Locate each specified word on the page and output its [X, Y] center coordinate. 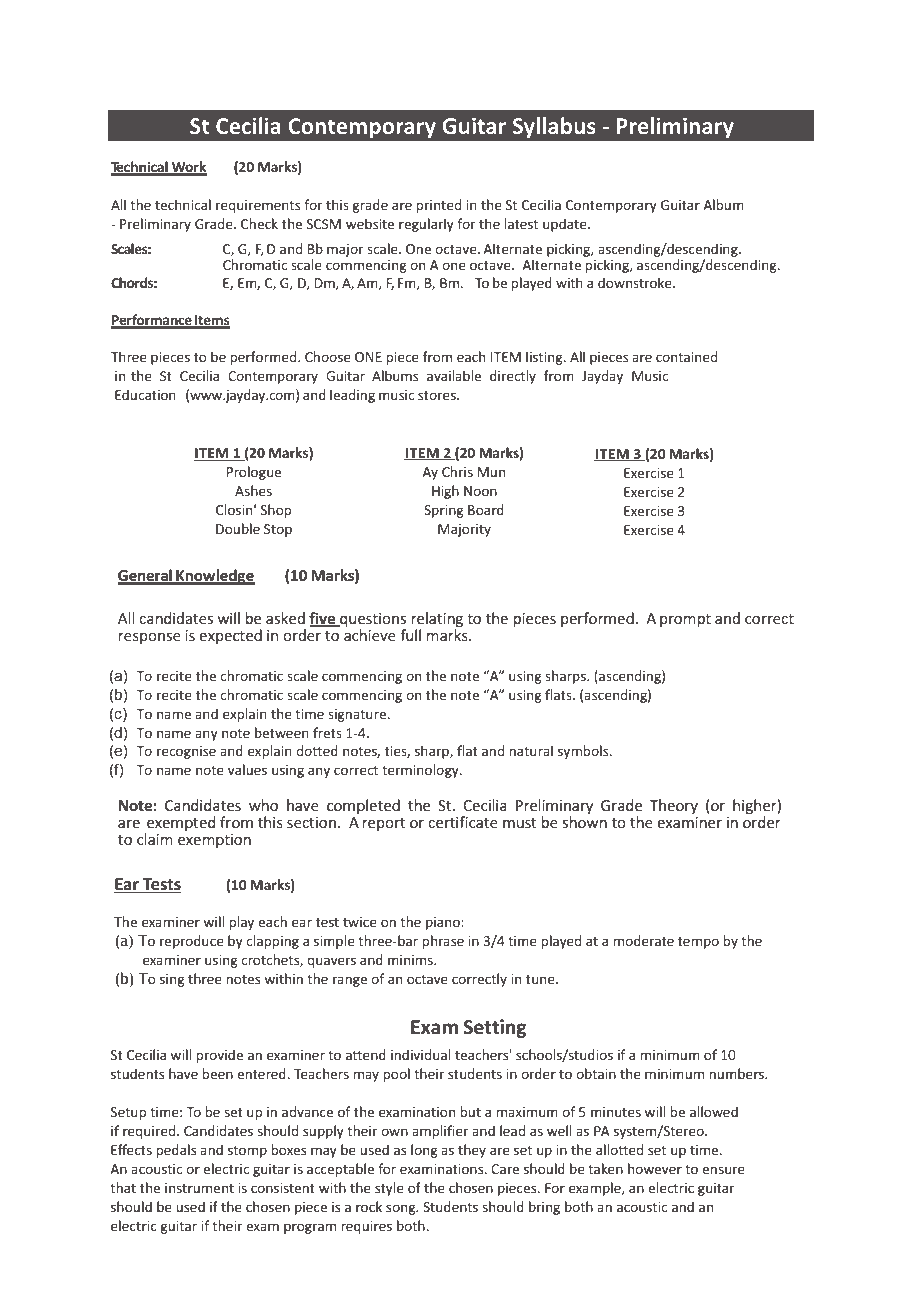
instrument [199, 1188]
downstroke [636, 282]
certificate [463, 822]
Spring [443, 511]
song [402, 1209]
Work [188, 168]
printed [438, 206]
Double [238, 528]
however [655, 1168]
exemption [214, 841]
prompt [685, 620]
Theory [673, 806]
